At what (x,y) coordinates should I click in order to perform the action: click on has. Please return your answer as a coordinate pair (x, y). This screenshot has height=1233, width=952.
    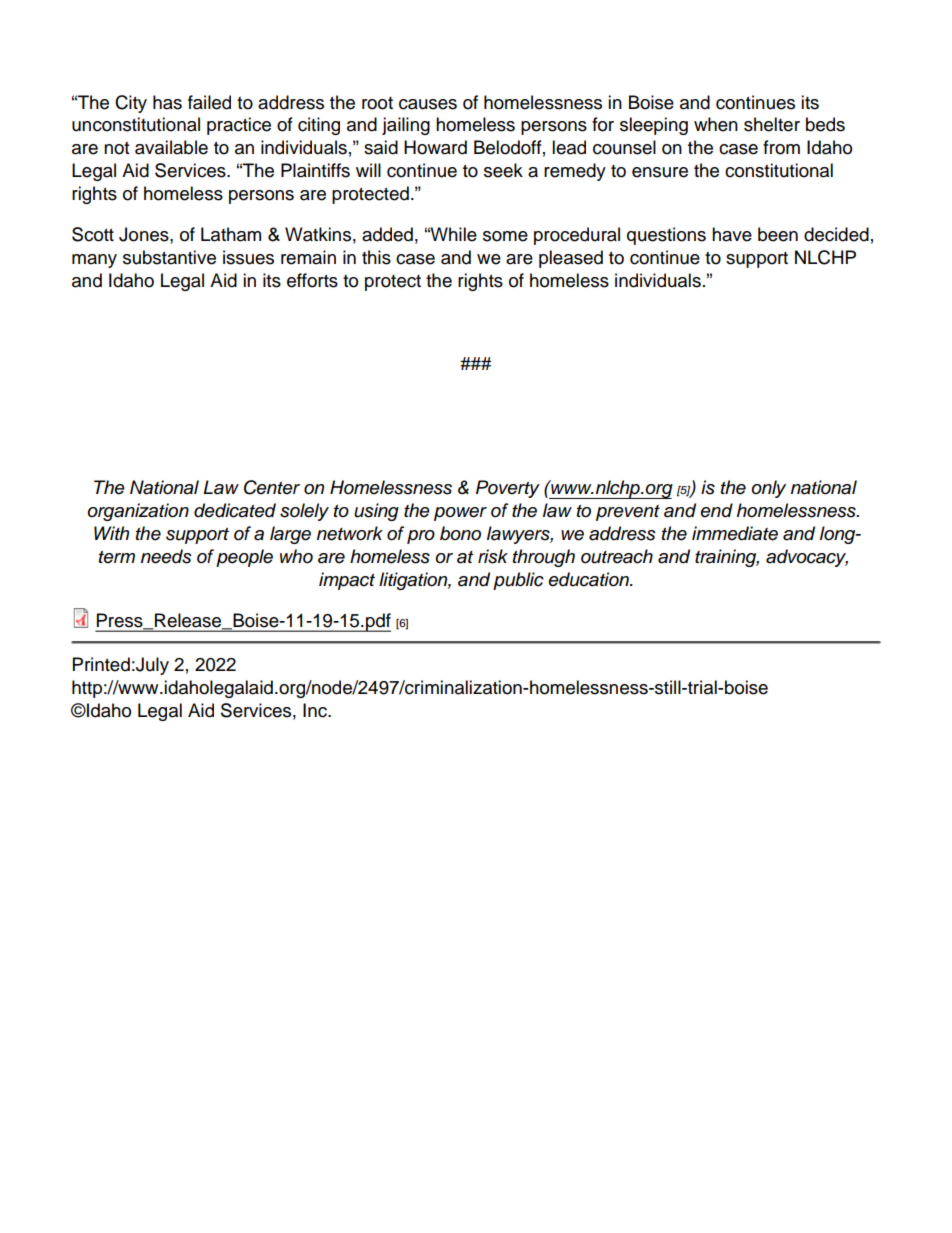
    Looking at the image, I should click on (167, 102).
